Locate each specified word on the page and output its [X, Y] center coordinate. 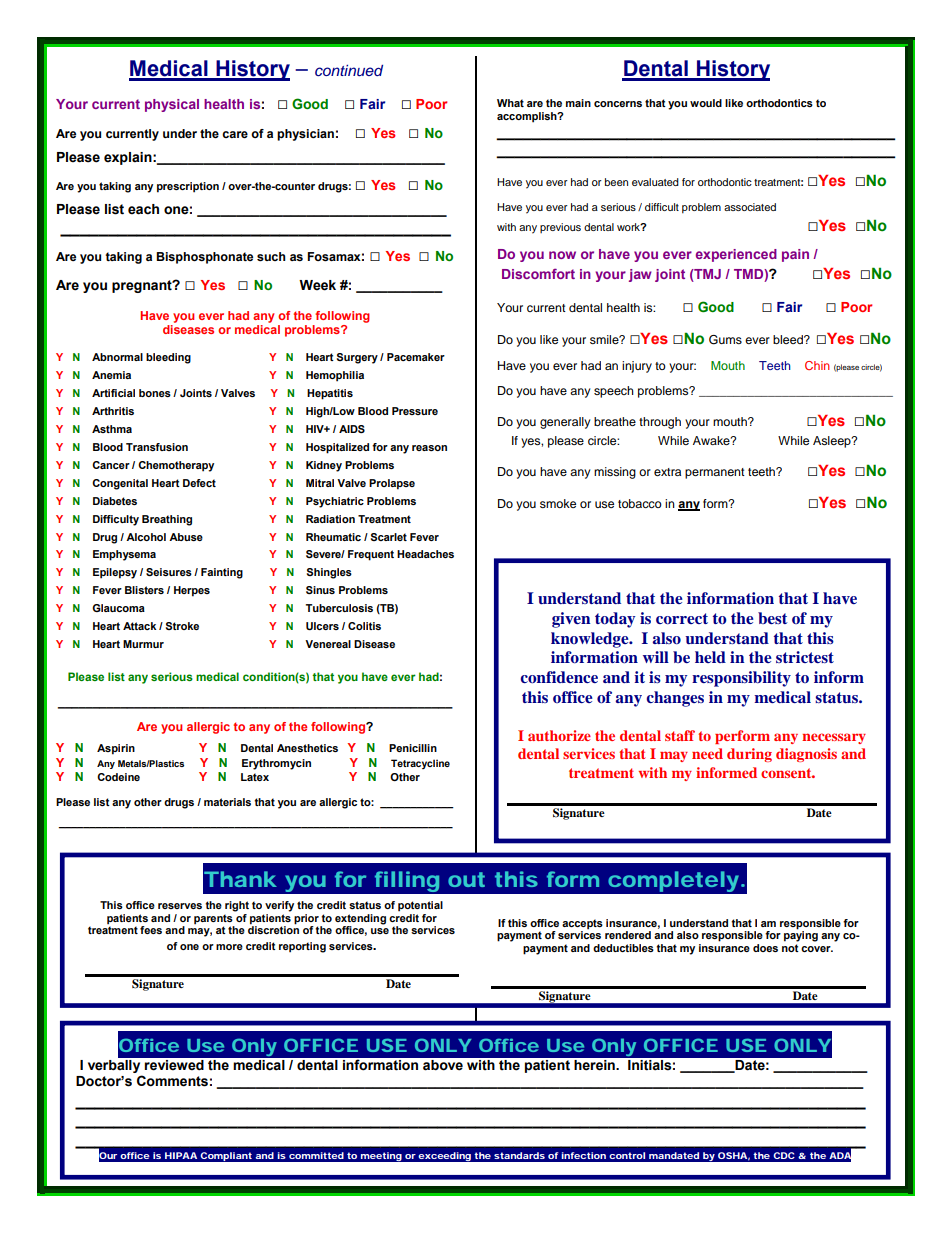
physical [172, 105]
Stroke [182, 626]
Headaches [425, 554]
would [706, 103]
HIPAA [181, 1155]
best [773, 618]
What [510, 103]
